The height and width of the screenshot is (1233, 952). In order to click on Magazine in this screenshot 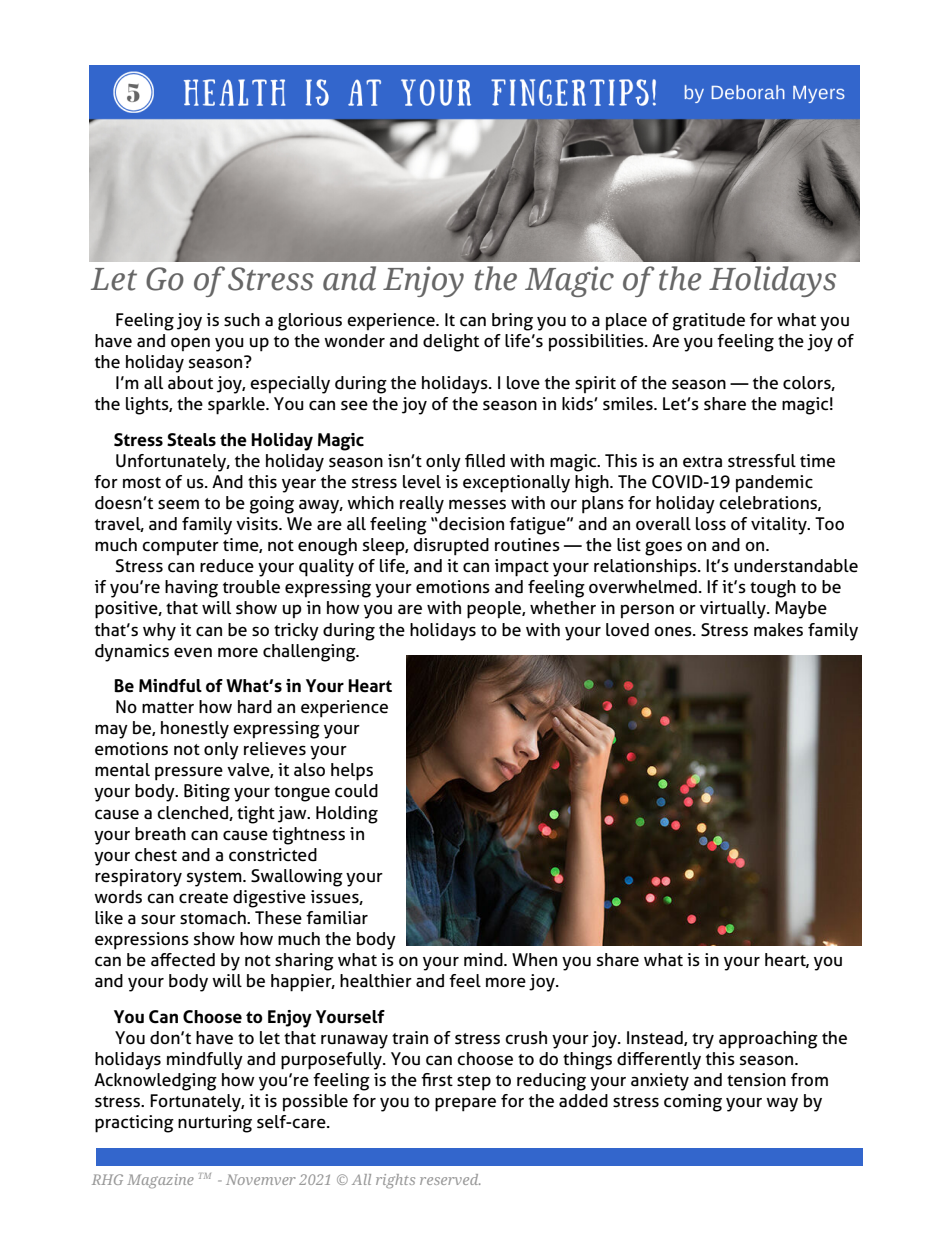, I will do `click(160, 1181)`.
